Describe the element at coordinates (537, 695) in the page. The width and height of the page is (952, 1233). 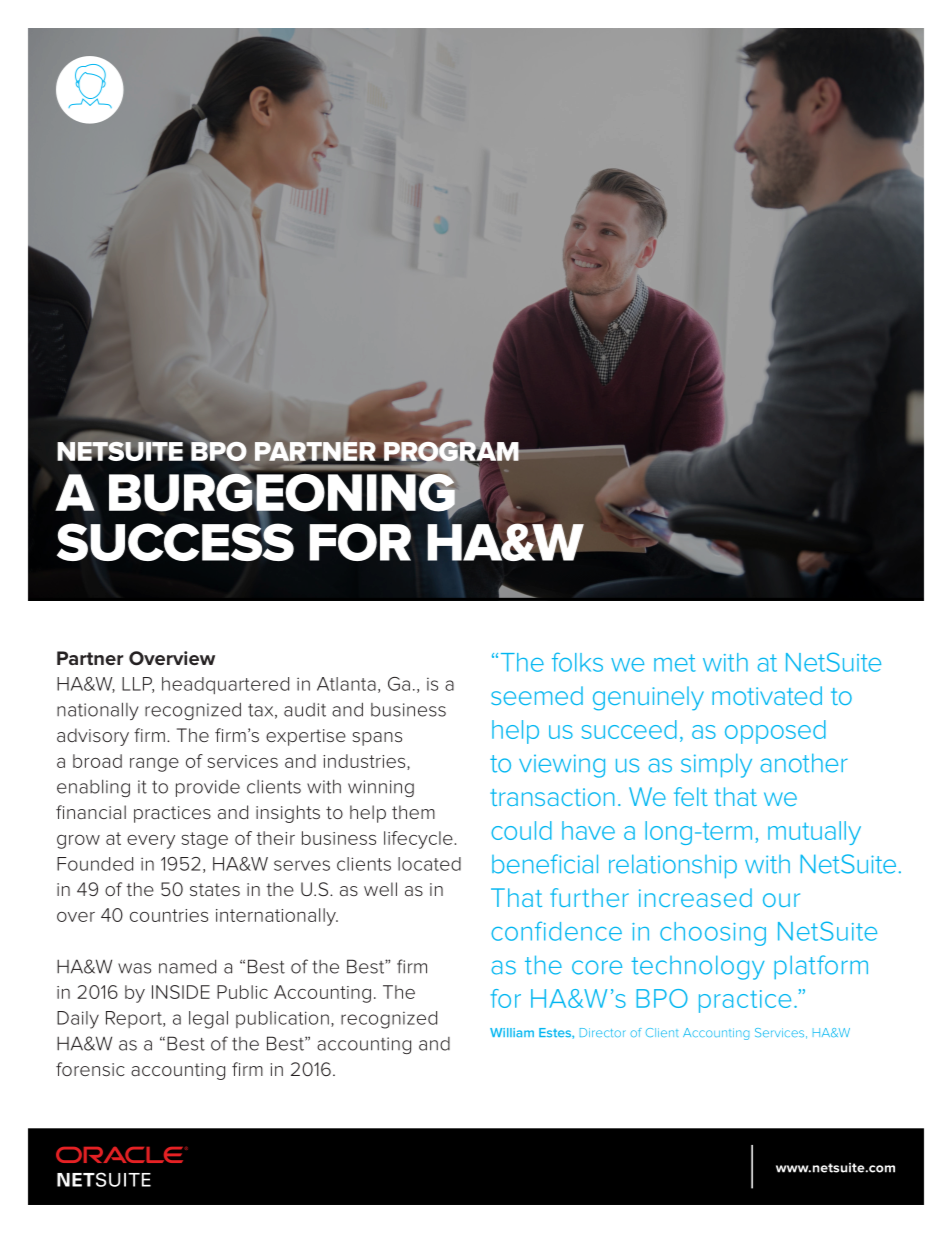
I see `seemed` at that location.
